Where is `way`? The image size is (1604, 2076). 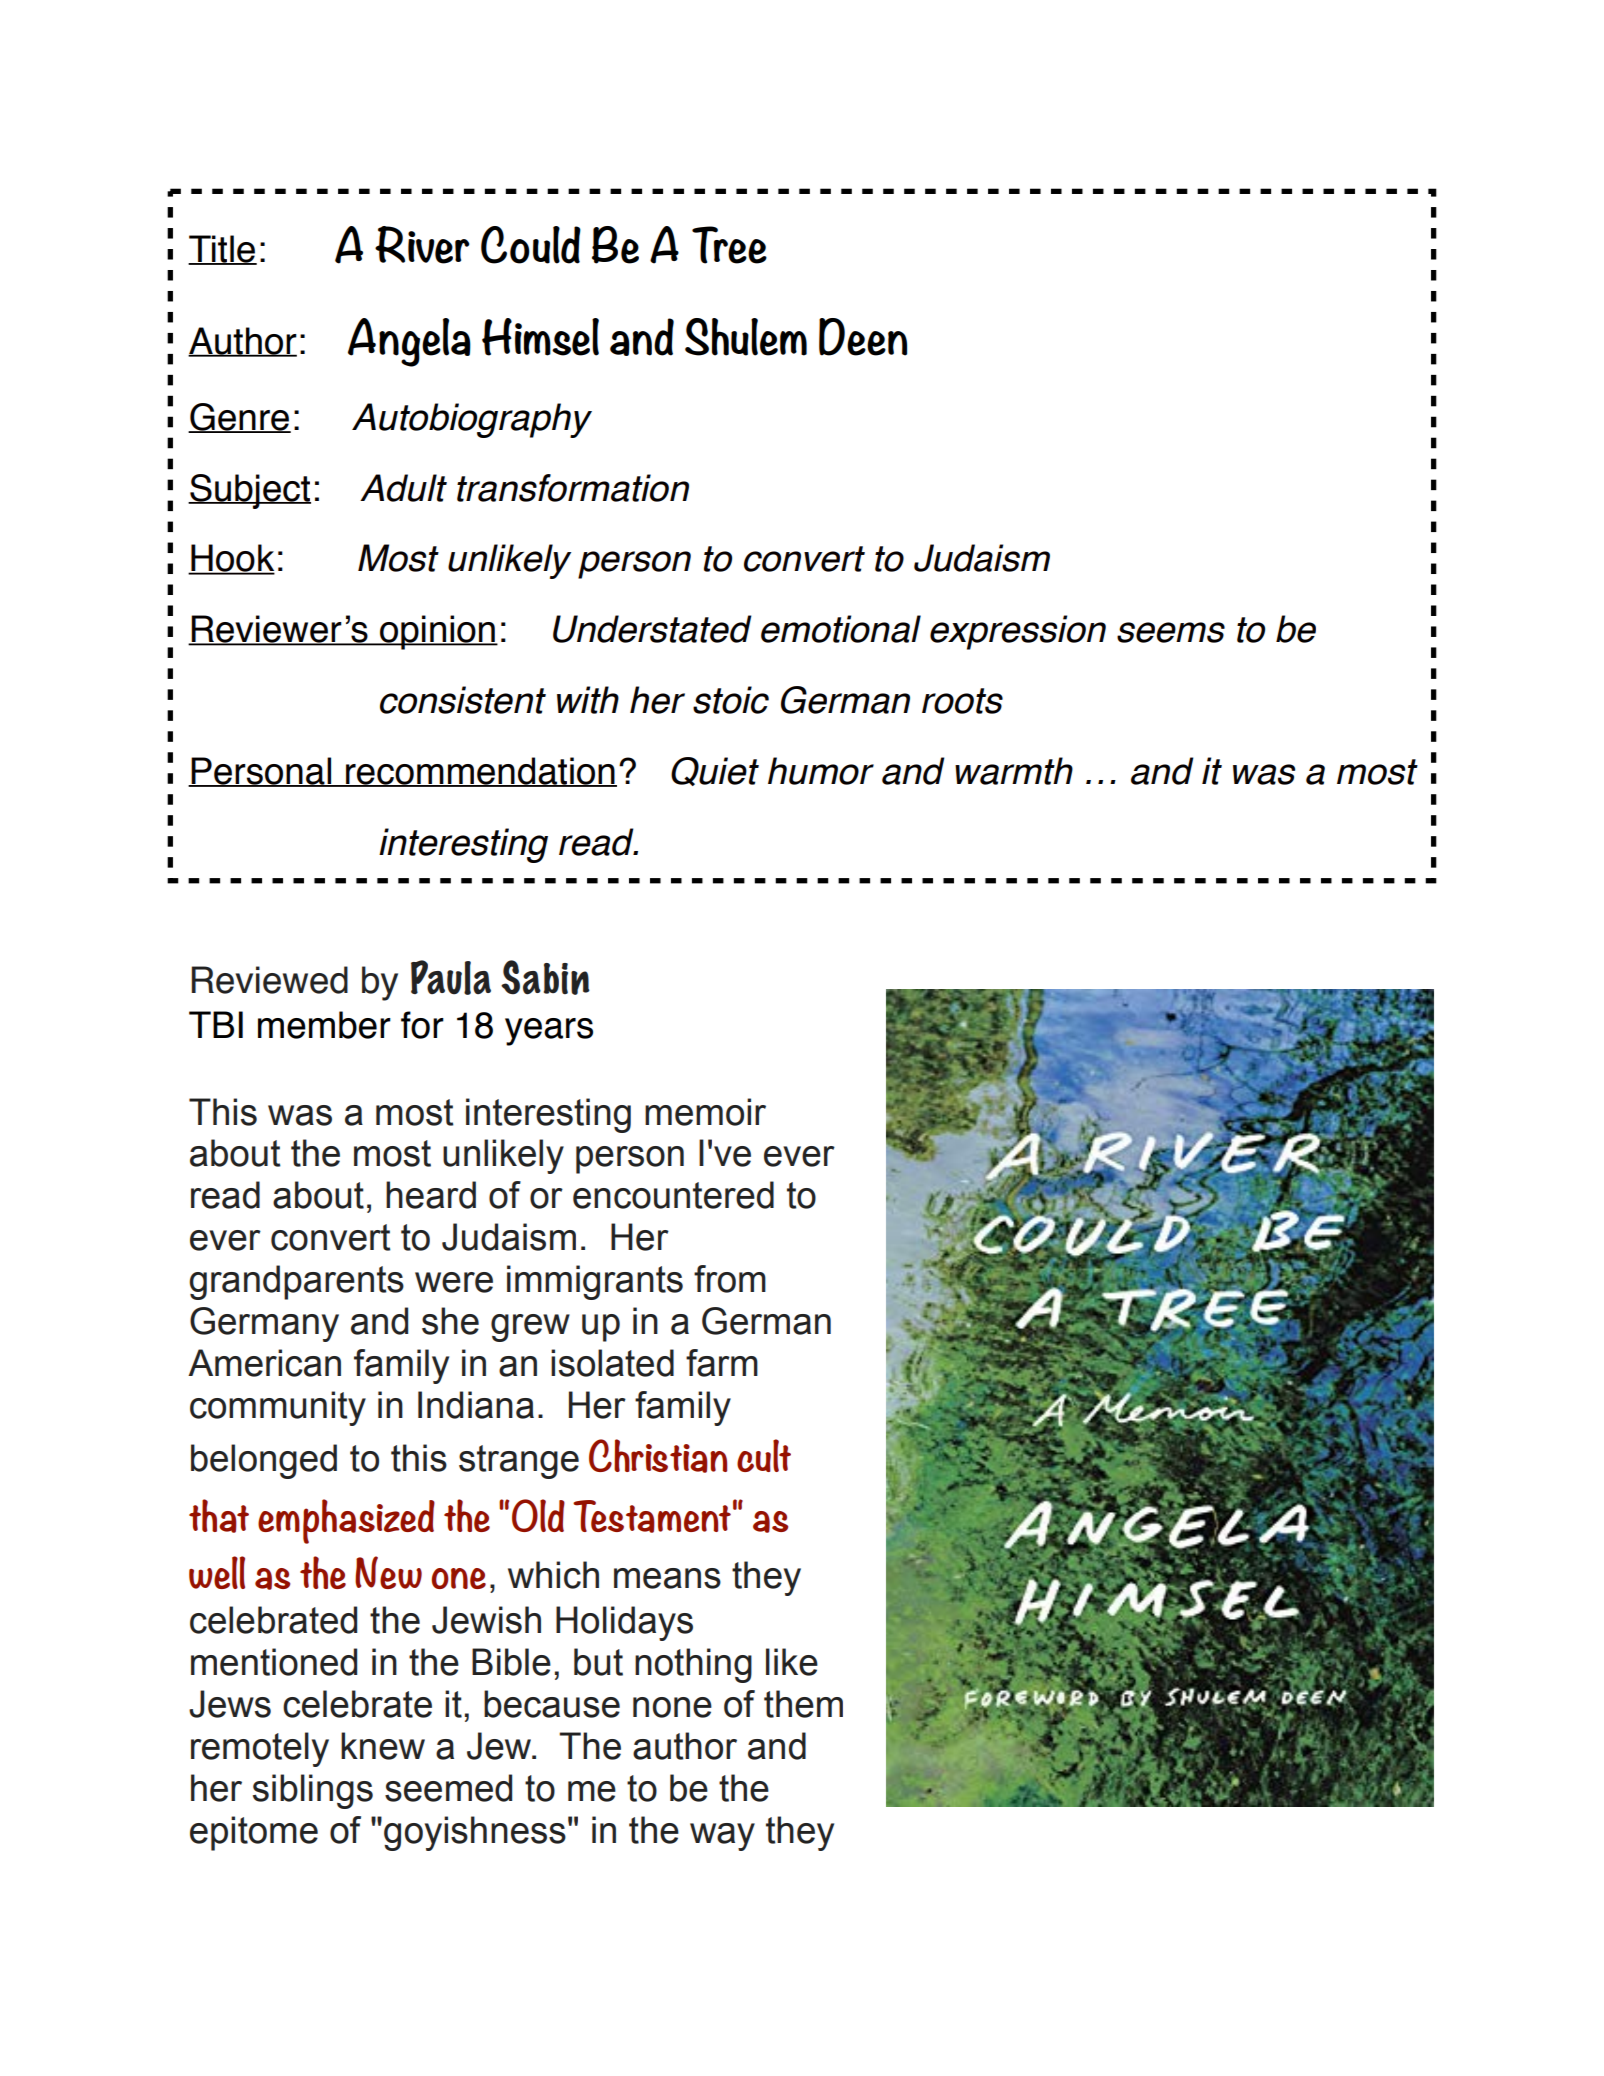
way is located at coordinates (722, 1837).
